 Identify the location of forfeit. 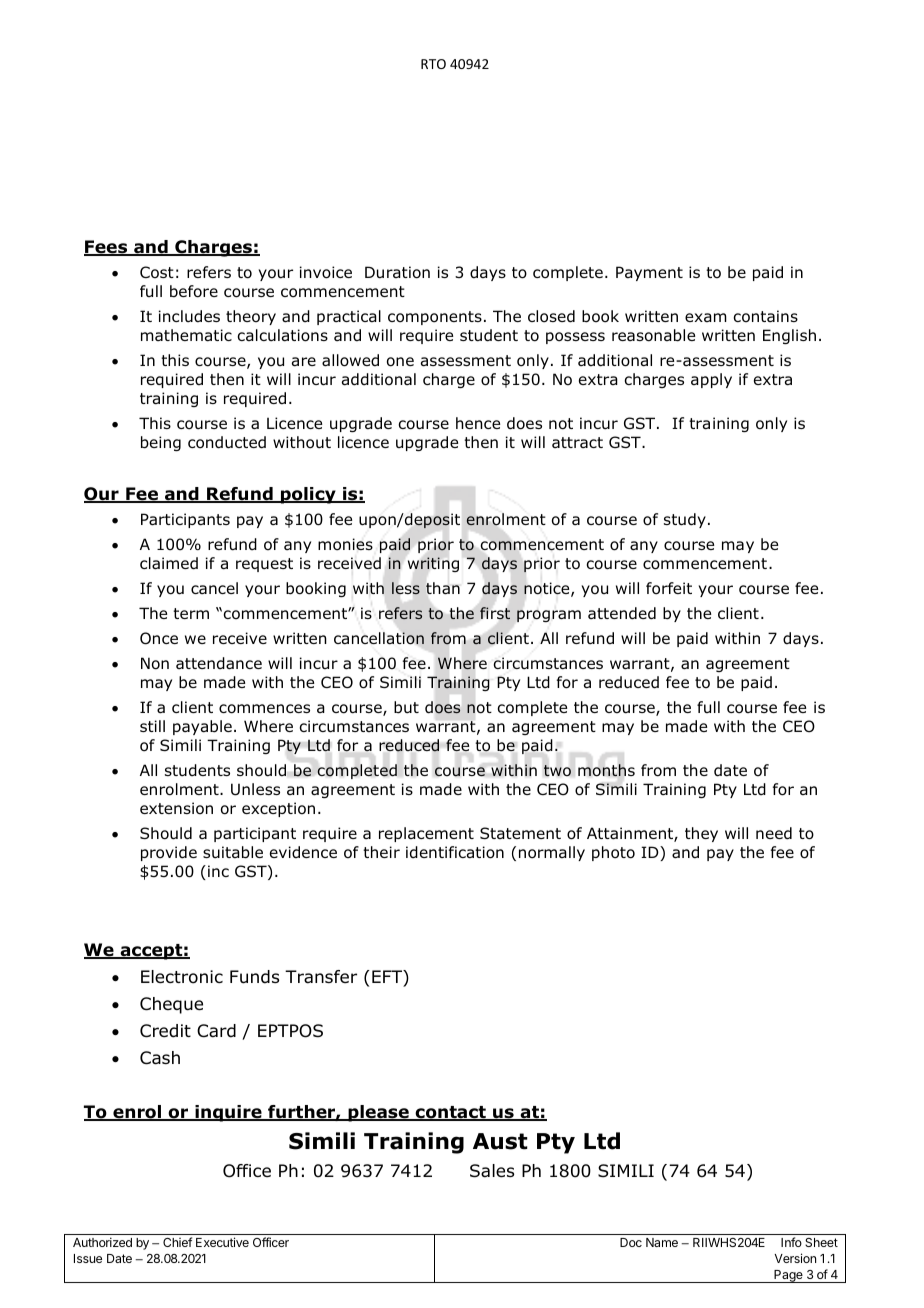
(669, 588).
